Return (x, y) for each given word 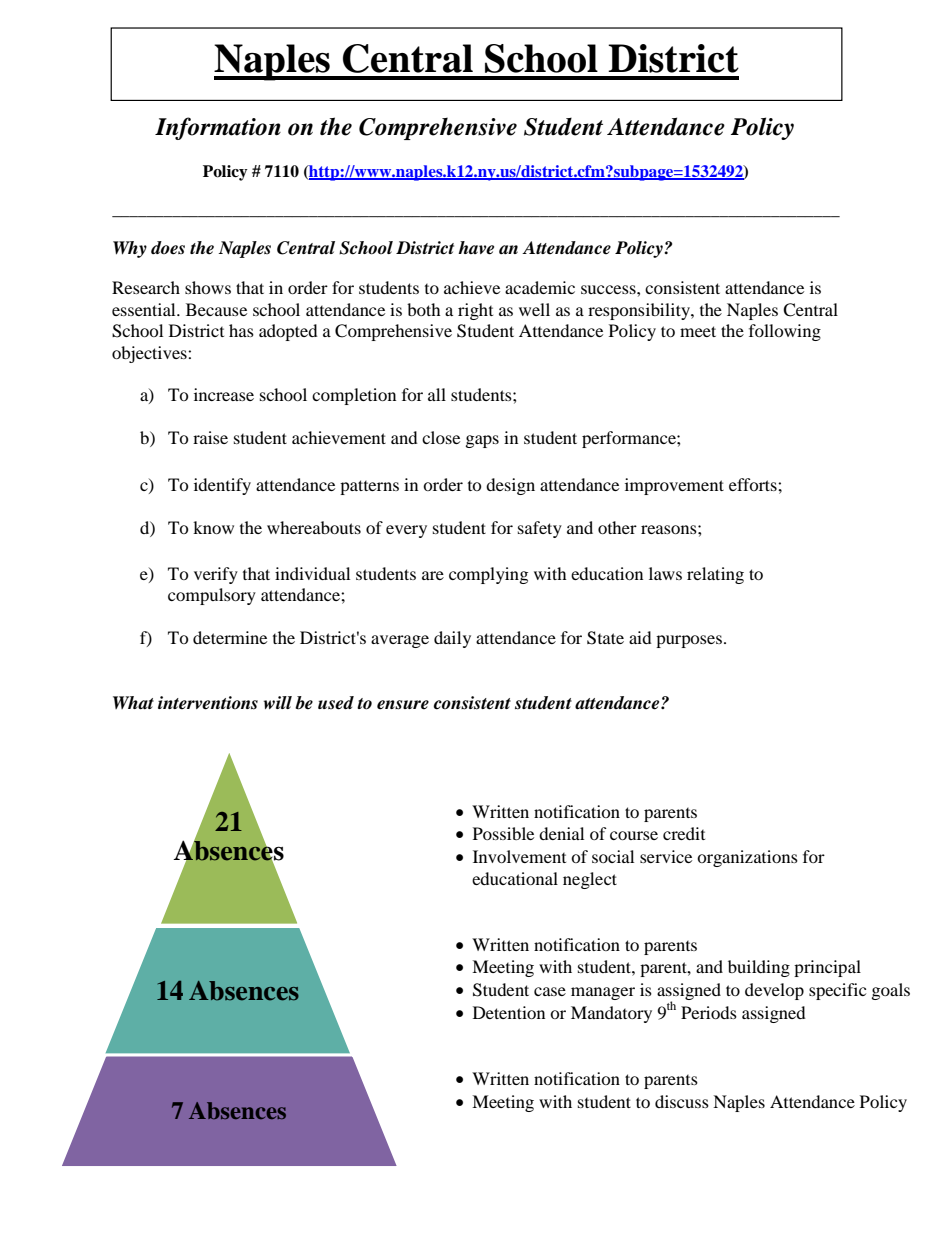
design (510, 486)
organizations (747, 858)
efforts (754, 484)
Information (218, 128)
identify (222, 486)
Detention (509, 1012)
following (785, 332)
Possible (503, 833)
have (476, 248)
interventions (208, 703)
